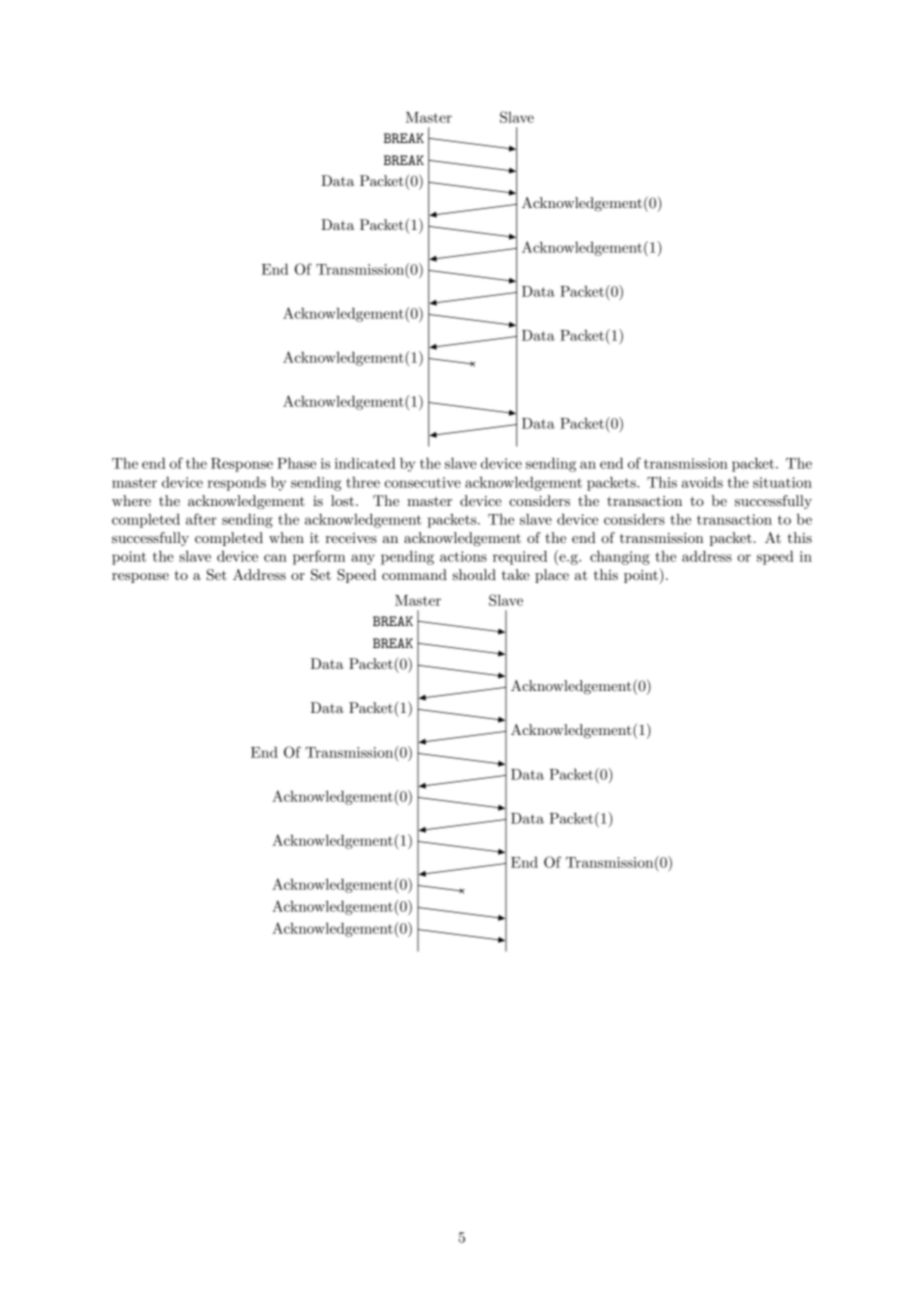 Image resolution: width=924 pixels, height=1308 pixels. I want to click on lost, so click(342, 500).
